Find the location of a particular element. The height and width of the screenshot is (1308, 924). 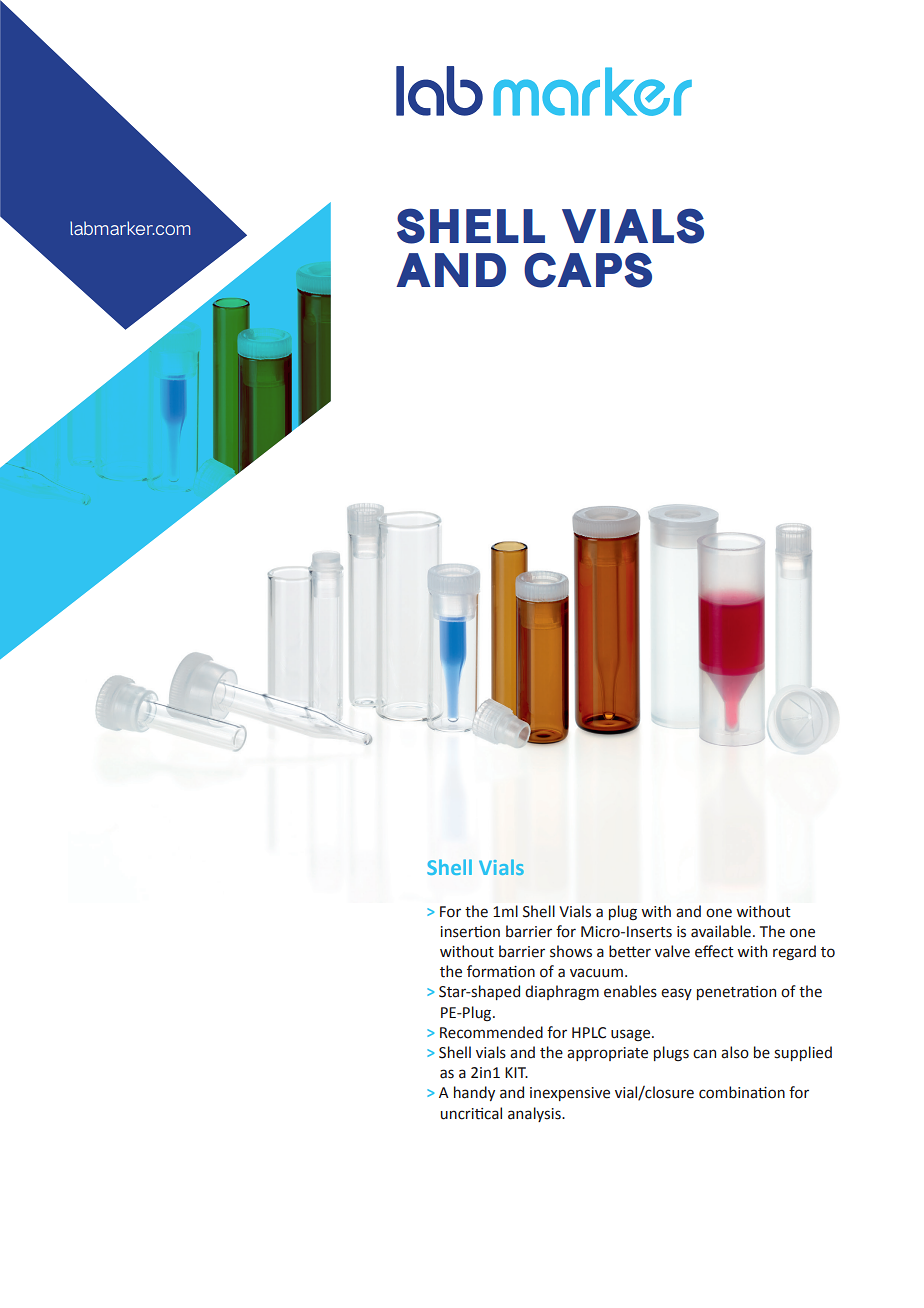

regard is located at coordinates (794, 952).
